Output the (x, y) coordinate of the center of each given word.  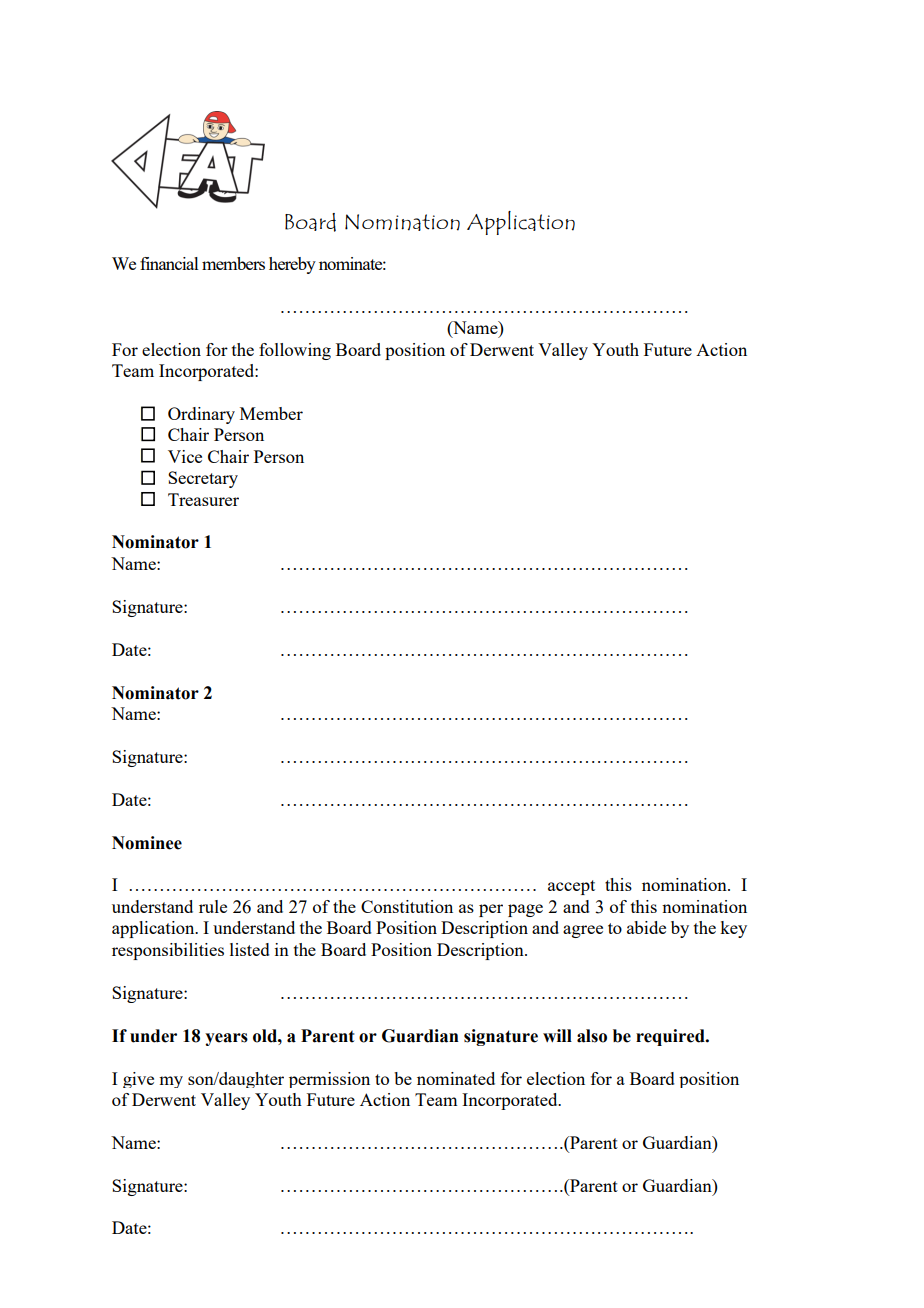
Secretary (203, 479)
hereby (292, 265)
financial (169, 263)
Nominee (147, 843)
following (295, 351)
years (226, 1039)
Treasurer (203, 499)
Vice (185, 456)
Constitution (407, 906)
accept (571, 887)
